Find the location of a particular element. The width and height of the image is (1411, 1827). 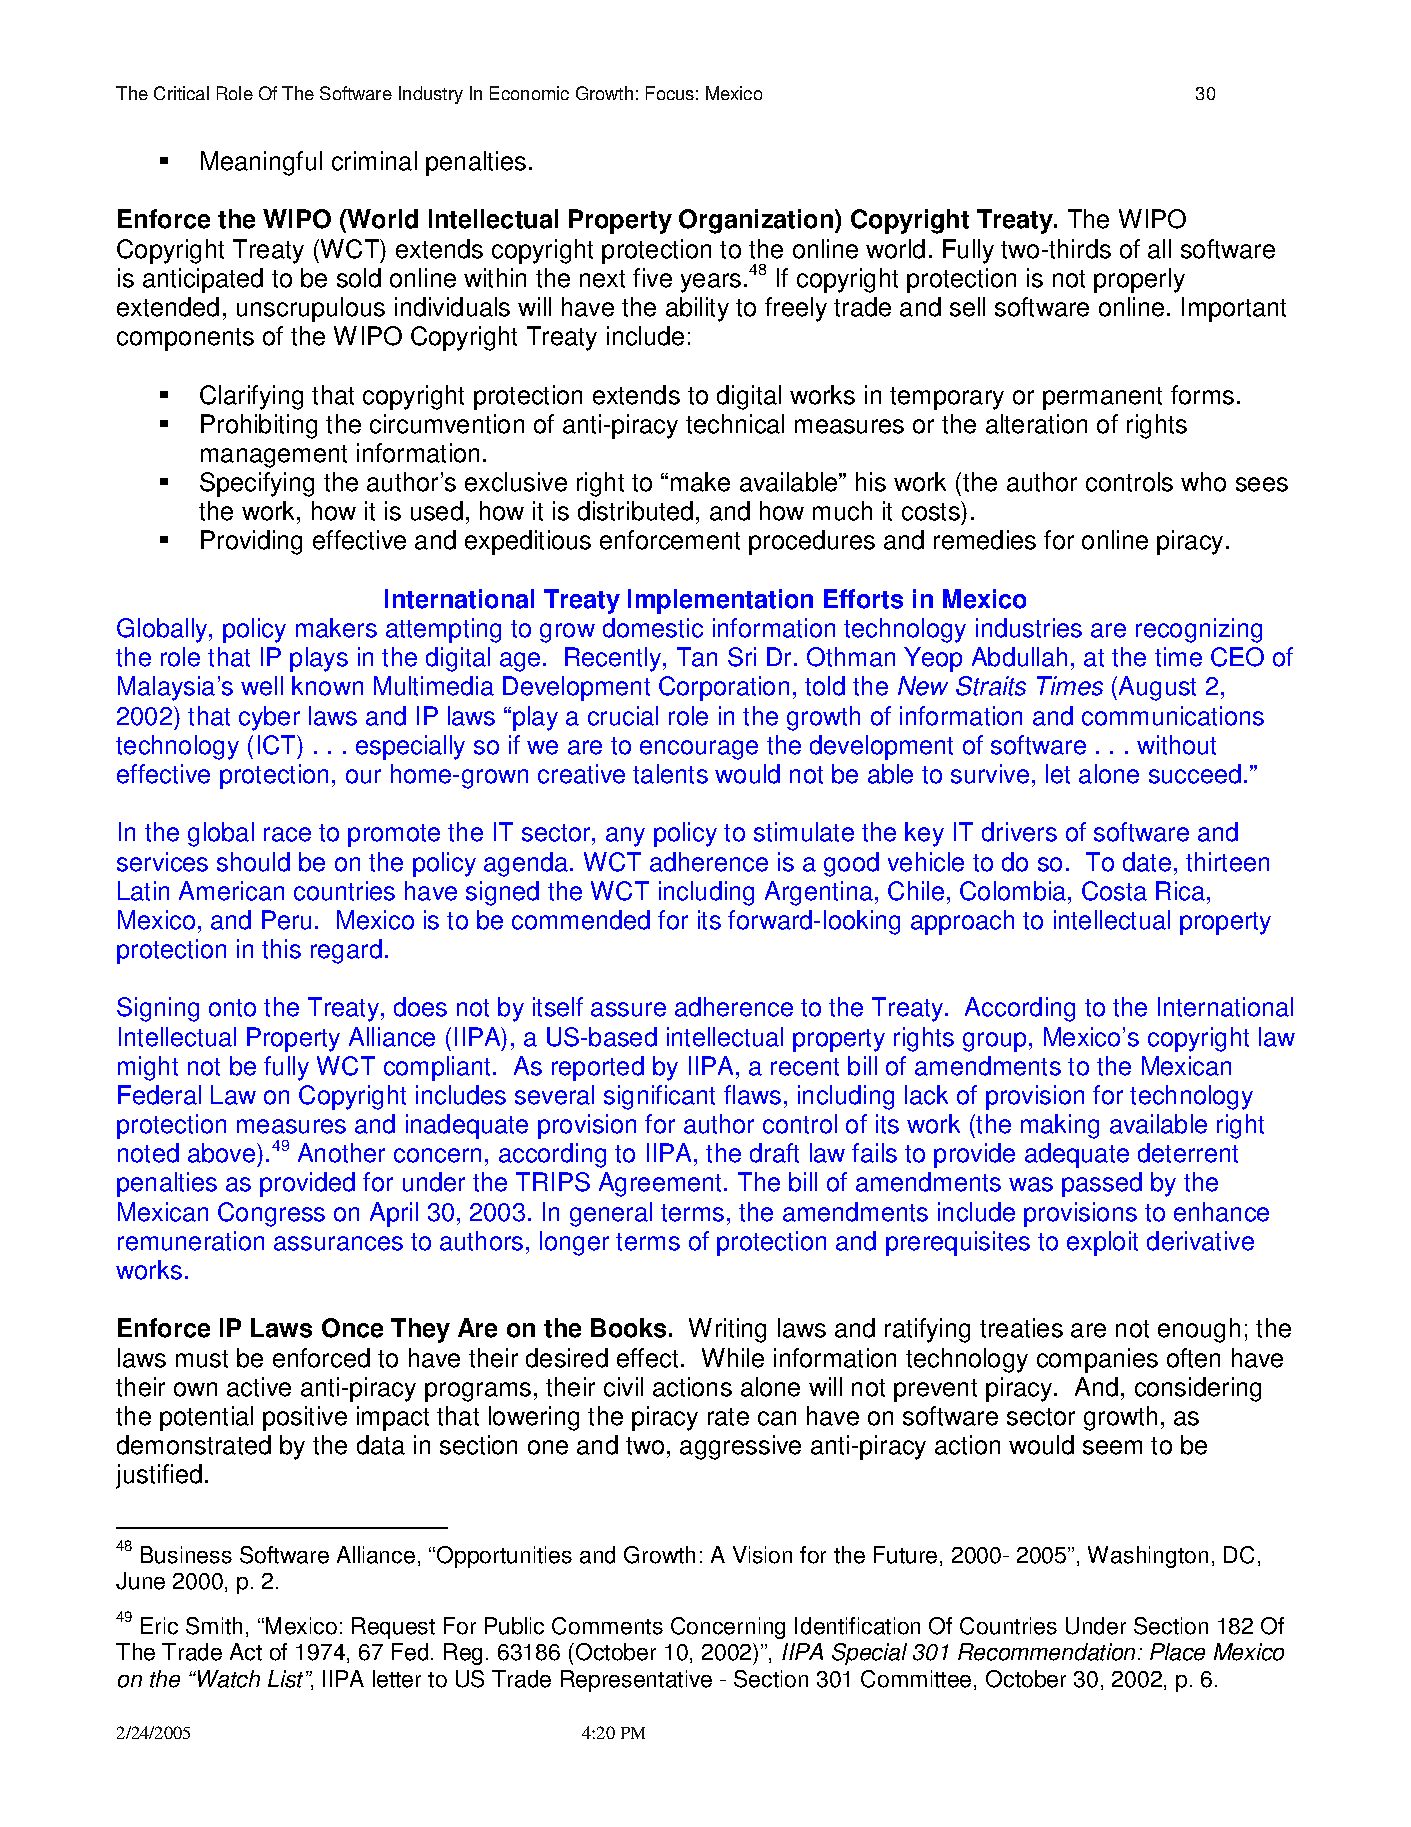

properly is located at coordinates (1139, 280).
